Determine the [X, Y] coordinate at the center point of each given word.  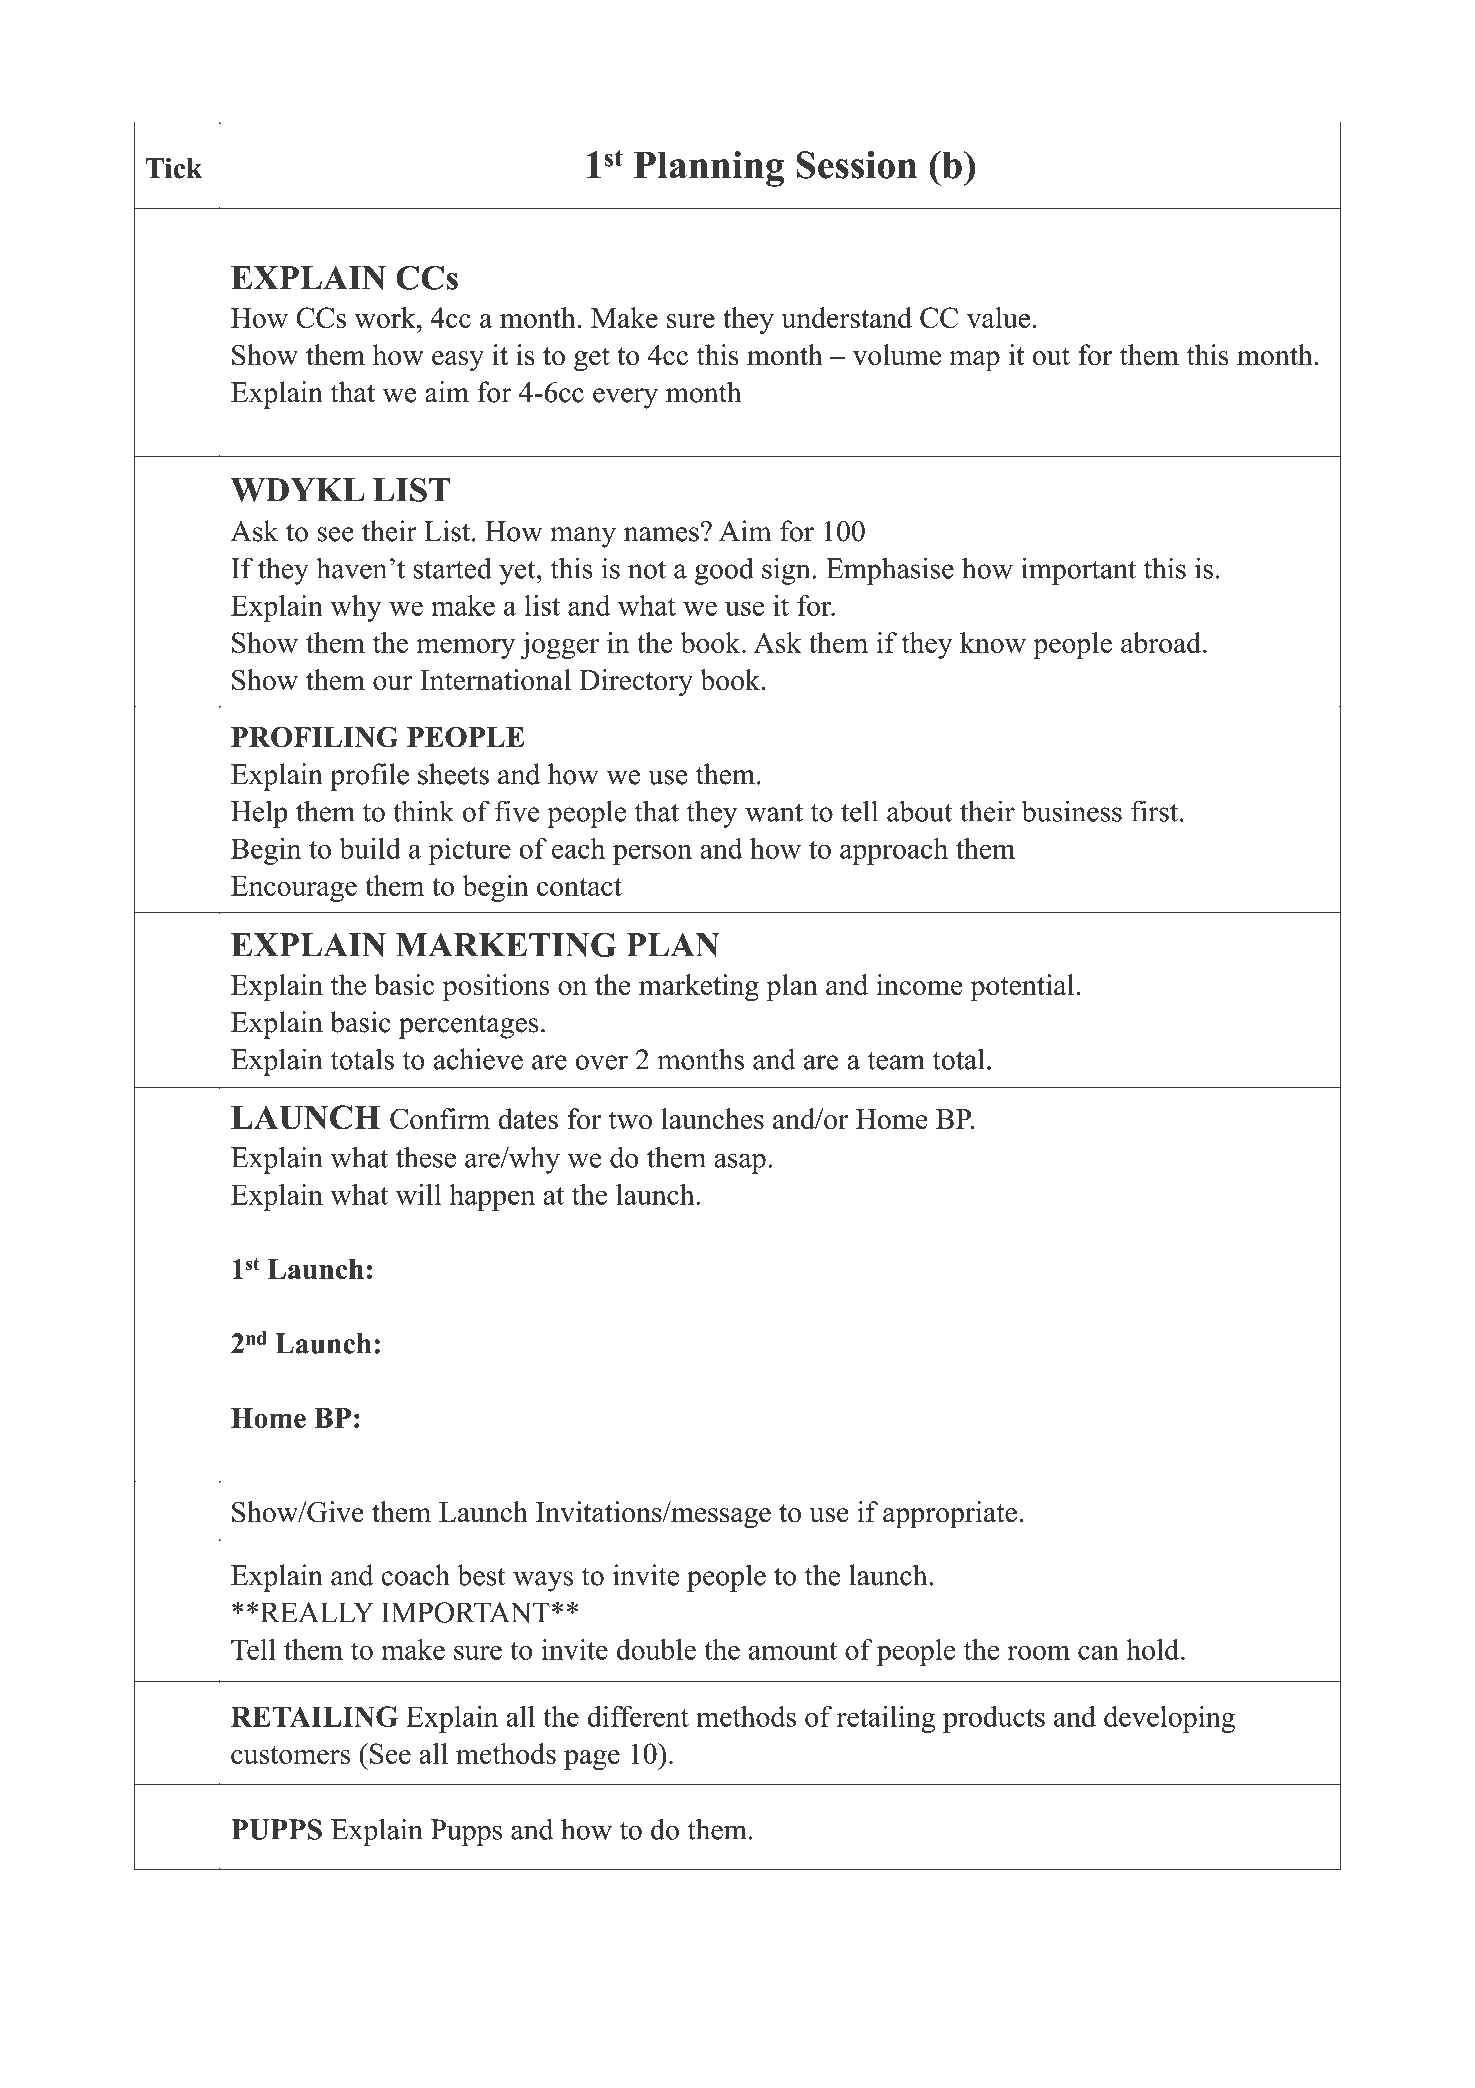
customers [290, 1755]
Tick [174, 168]
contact [579, 887]
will [418, 1194]
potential [1024, 988]
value [998, 317]
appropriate [950, 1515]
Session [856, 165]
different [638, 1716]
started [453, 568]
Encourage [294, 889]
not [647, 569]
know [993, 642]
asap [740, 1163]
